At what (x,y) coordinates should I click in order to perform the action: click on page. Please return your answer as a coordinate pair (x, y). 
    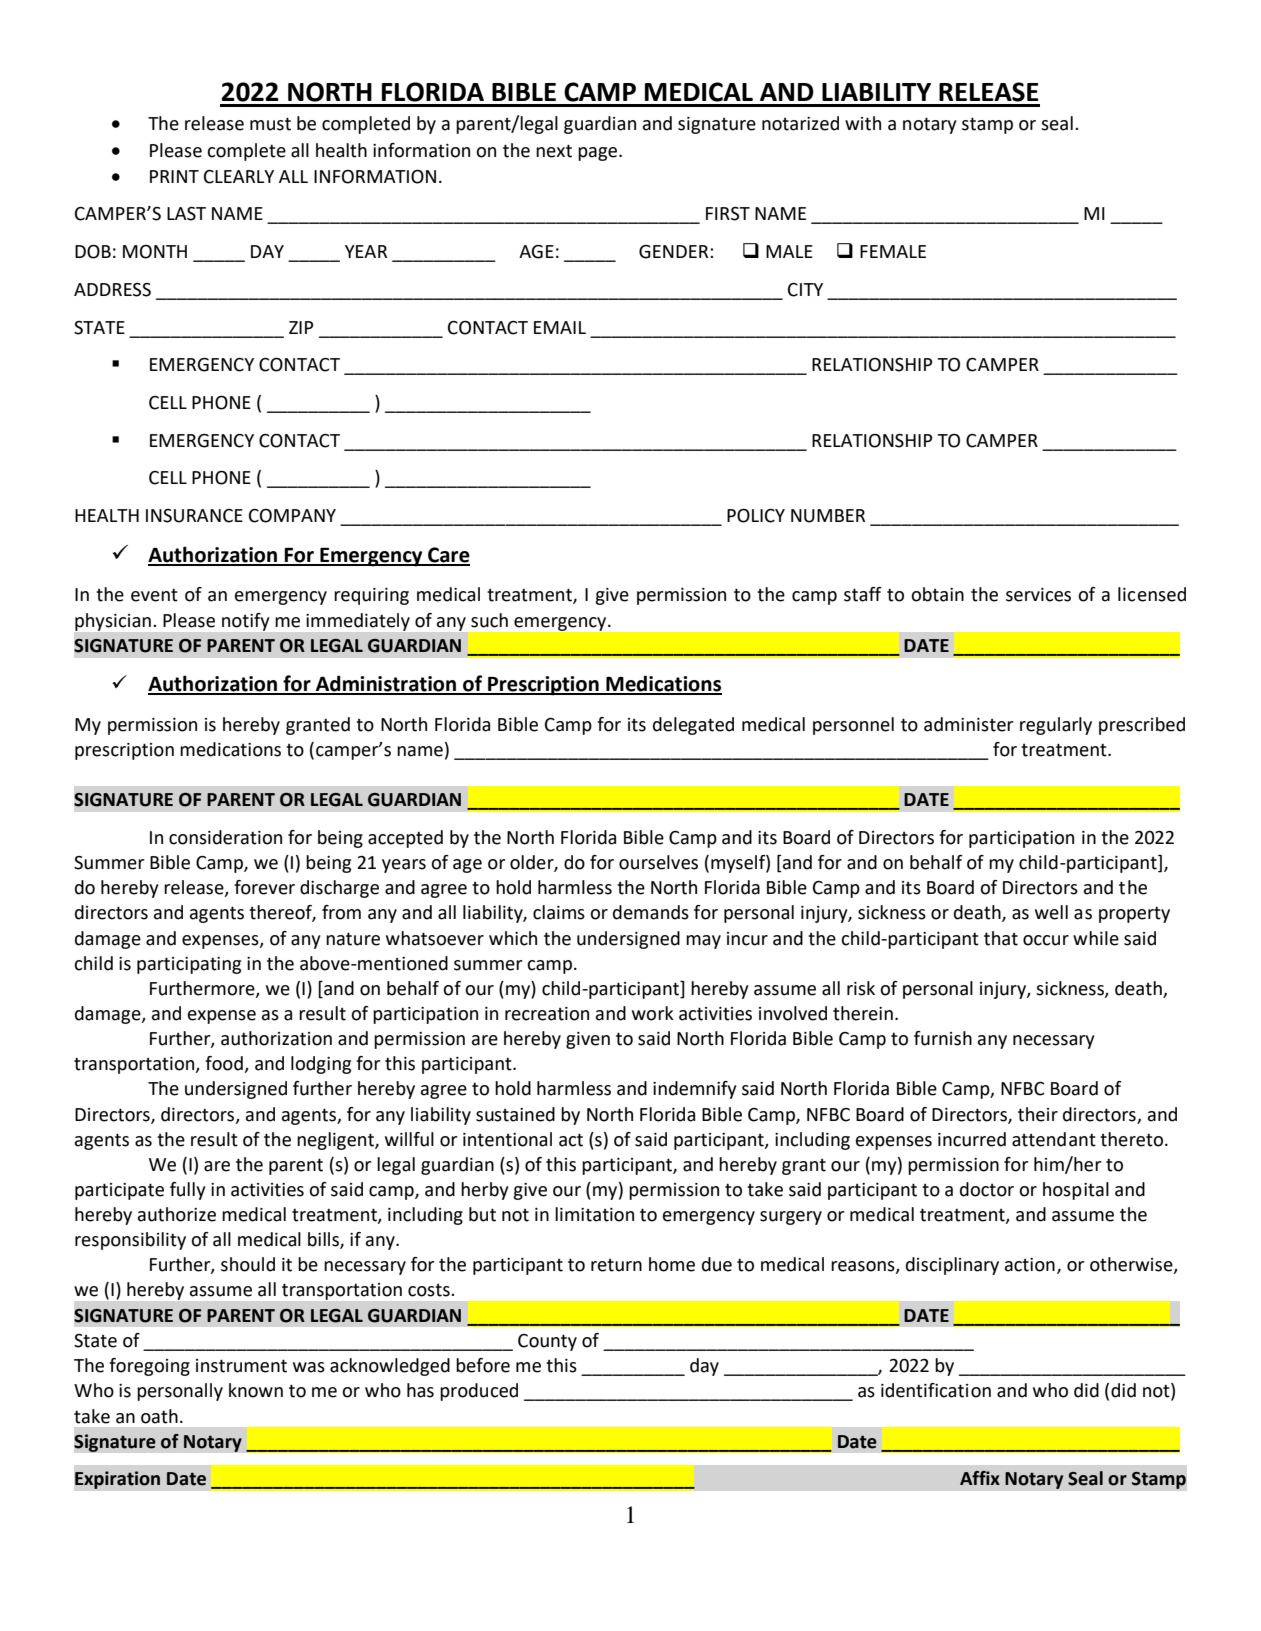
    Looking at the image, I should click on (599, 154).
